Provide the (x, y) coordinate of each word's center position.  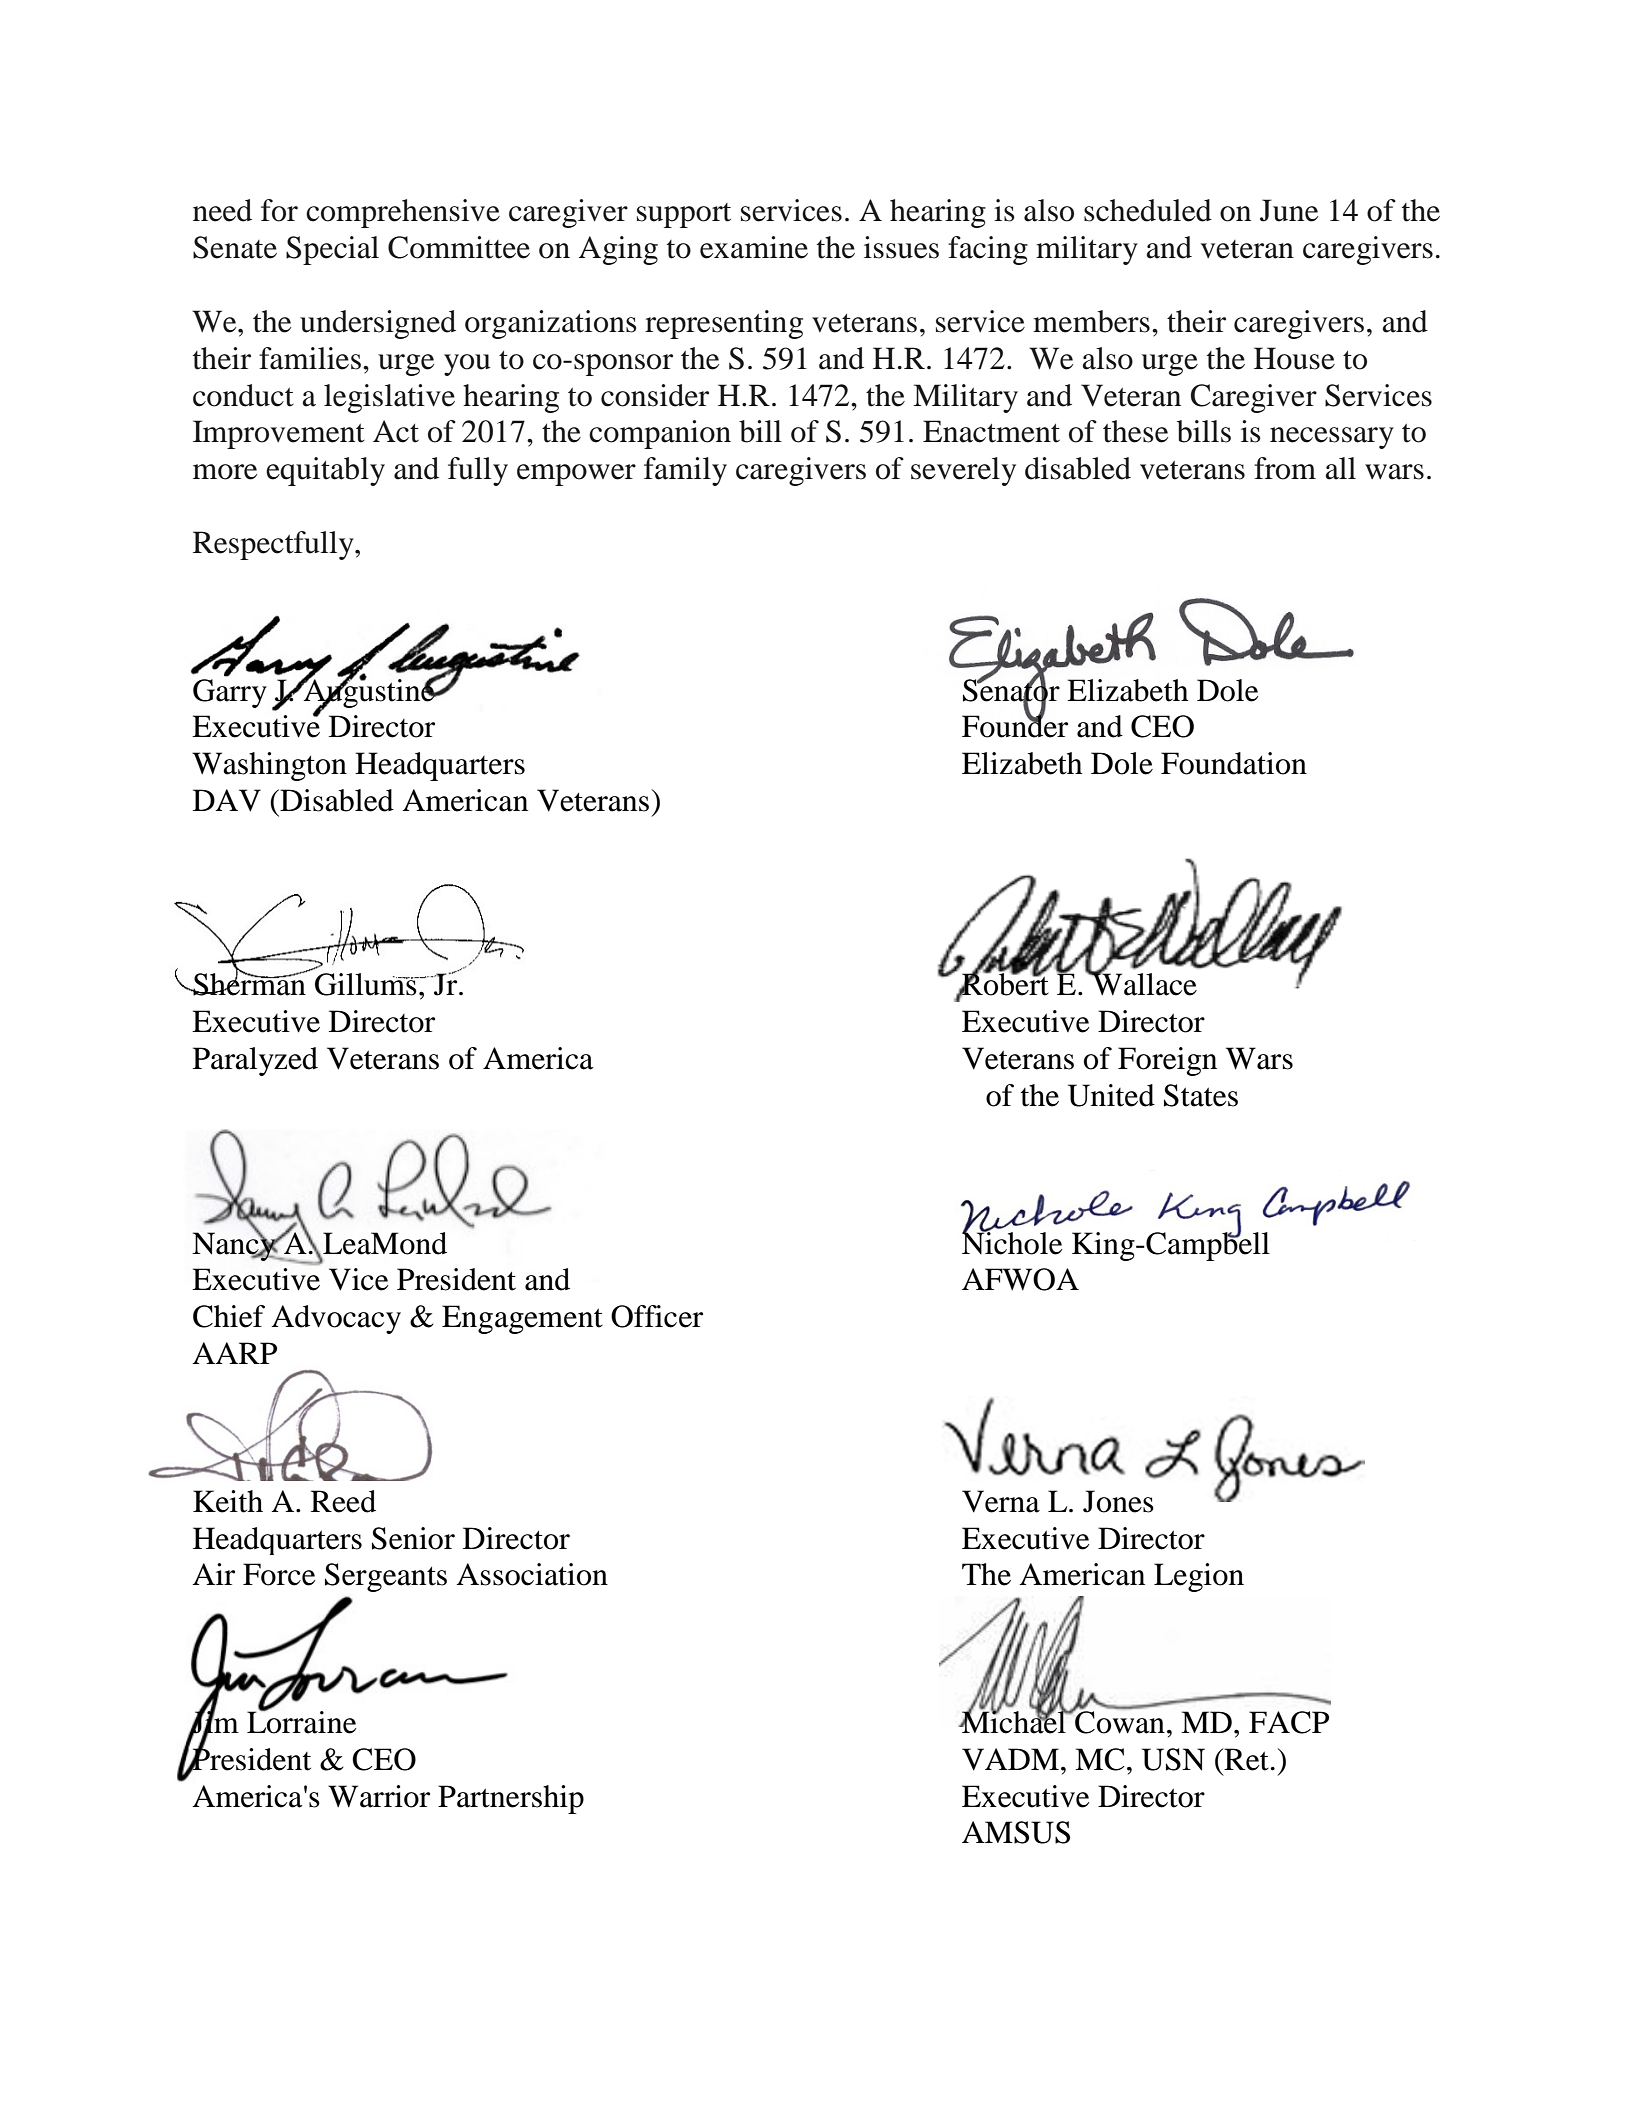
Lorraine (301, 1721)
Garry (230, 692)
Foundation (1234, 763)
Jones (1118, 1501)
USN (1173, 1759)
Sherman (249, 983)
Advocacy (336, 1319)
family (685, 471)
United (1111, 1095)
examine (754, 247)
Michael (1014, 1721)
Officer (657, 1316)
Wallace (1143, 983)
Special (332, 250)
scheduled (1148, 210)
